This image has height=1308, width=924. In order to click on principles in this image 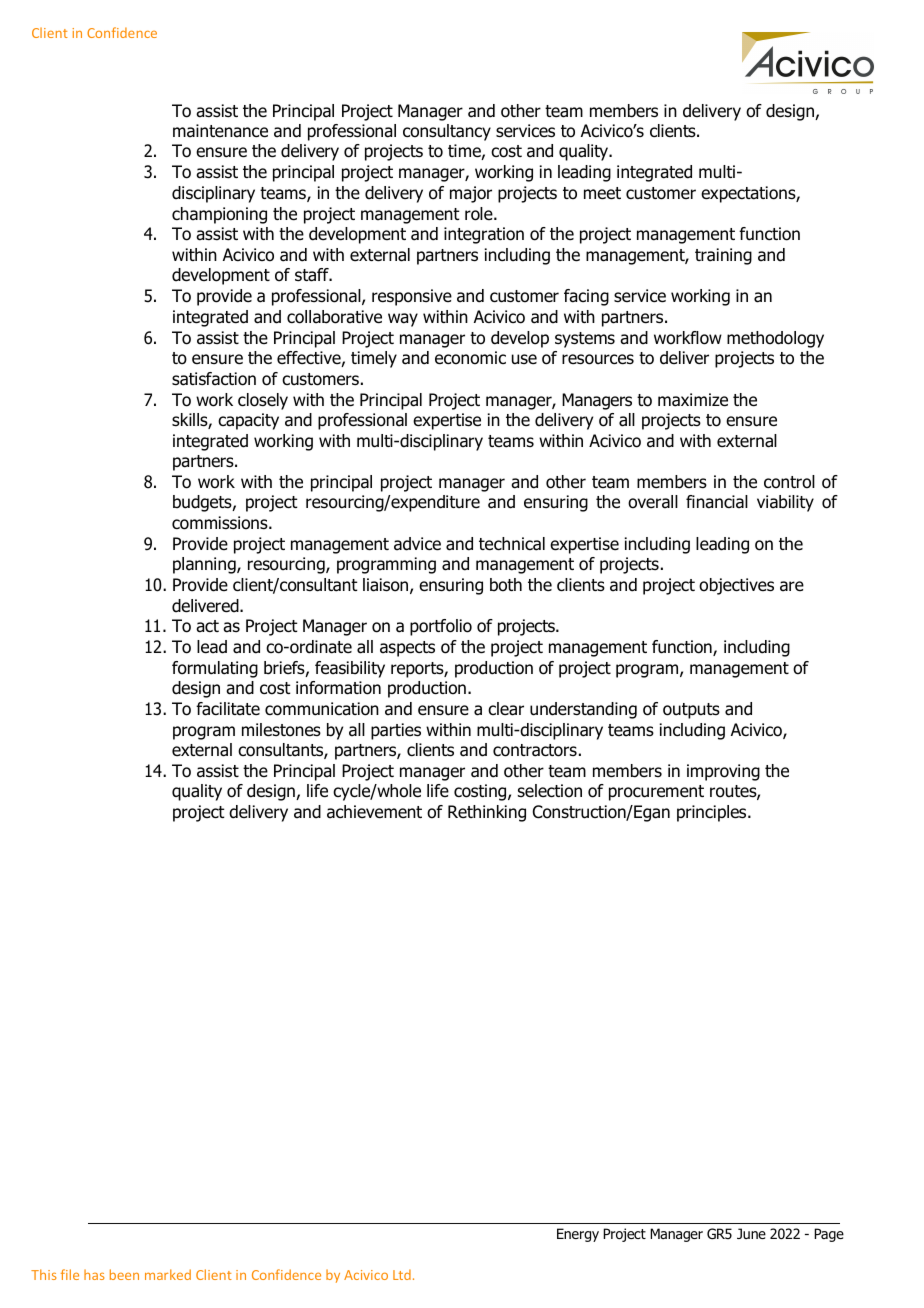, I will do `click(713, 813)`.
